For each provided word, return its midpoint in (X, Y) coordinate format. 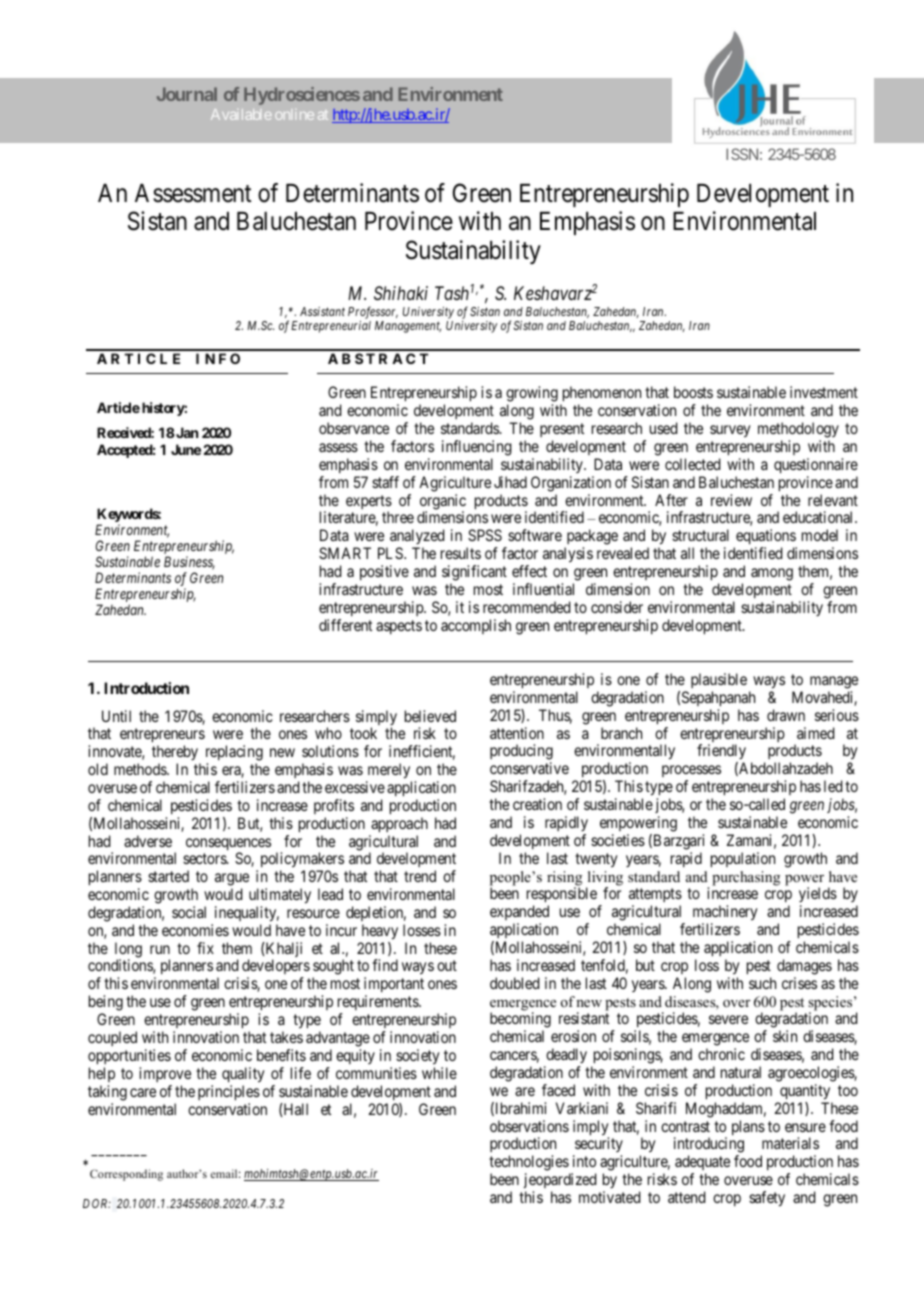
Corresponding (126, 1175)
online (294, 114)
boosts (693, 392)
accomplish (476, 626)
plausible (719, 680)
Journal (187, 94)
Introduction (146, 688)
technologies (529, 1164)
